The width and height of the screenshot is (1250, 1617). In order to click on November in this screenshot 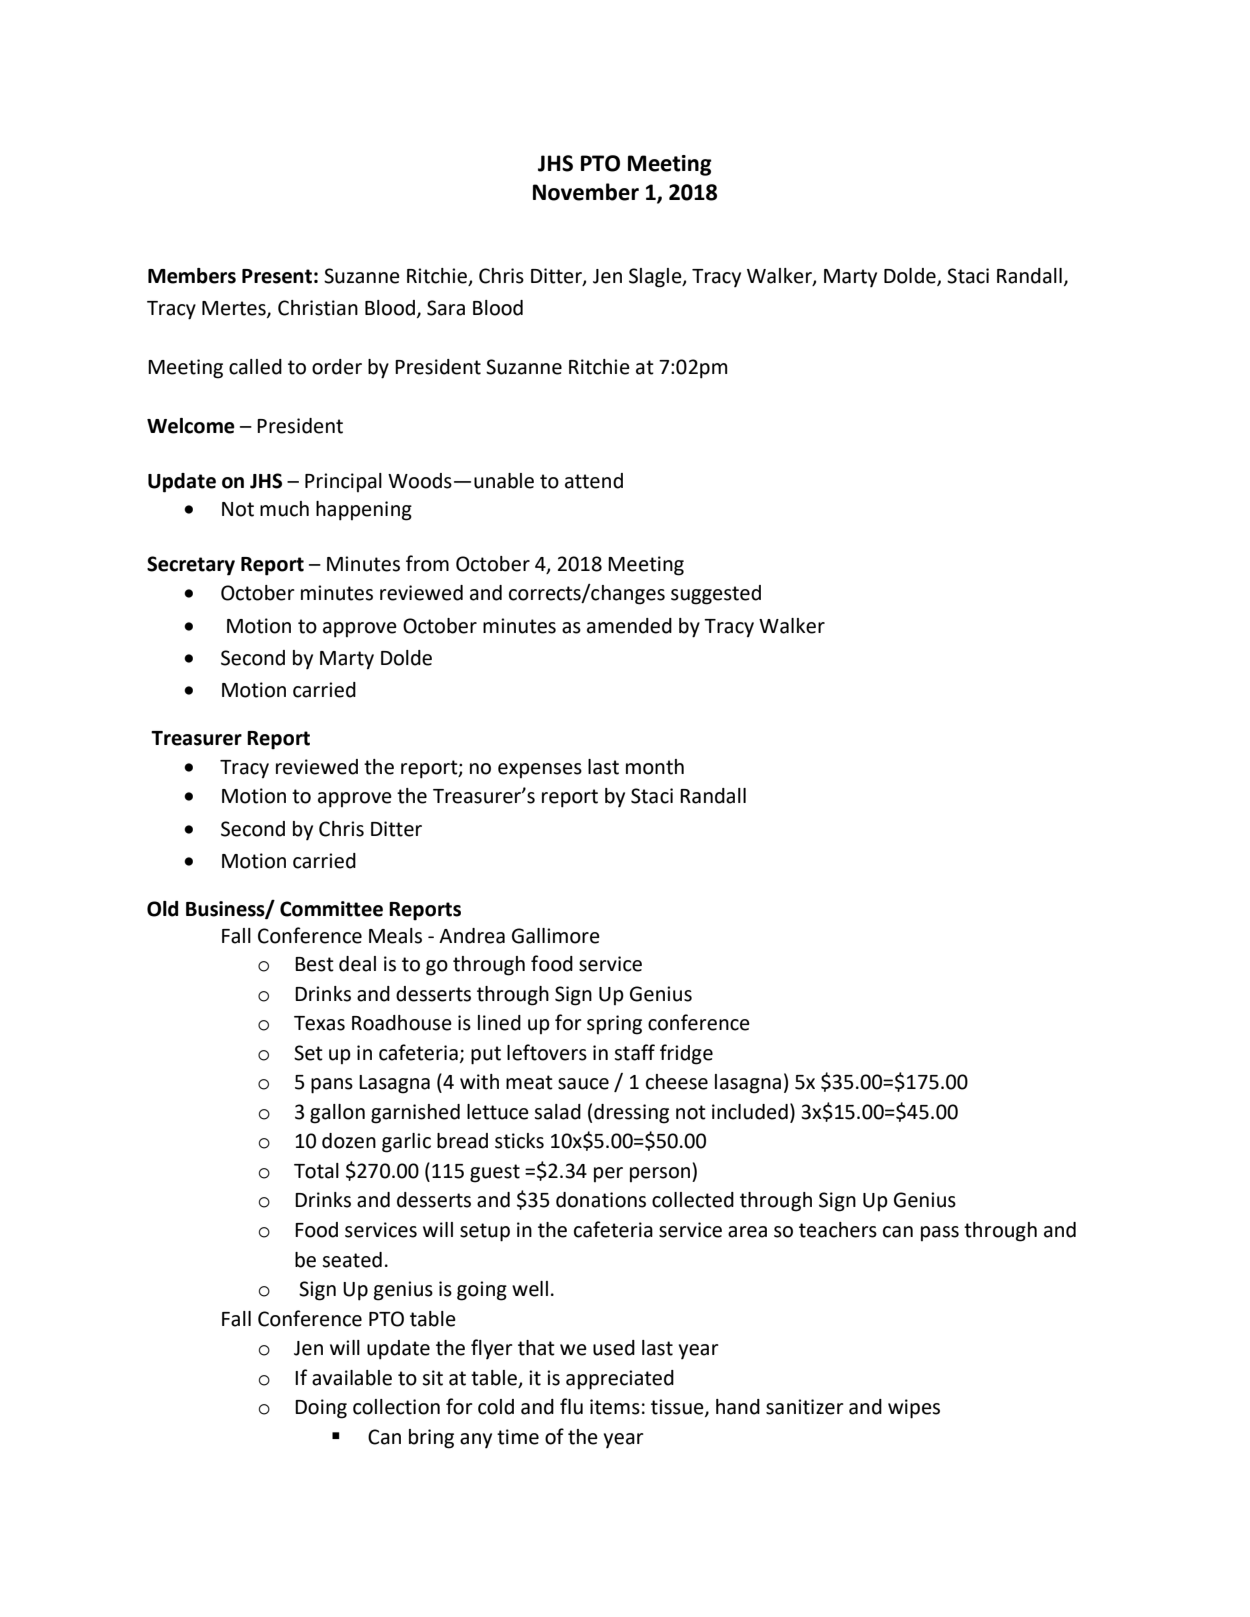, I will do `click(586, 192)`.
